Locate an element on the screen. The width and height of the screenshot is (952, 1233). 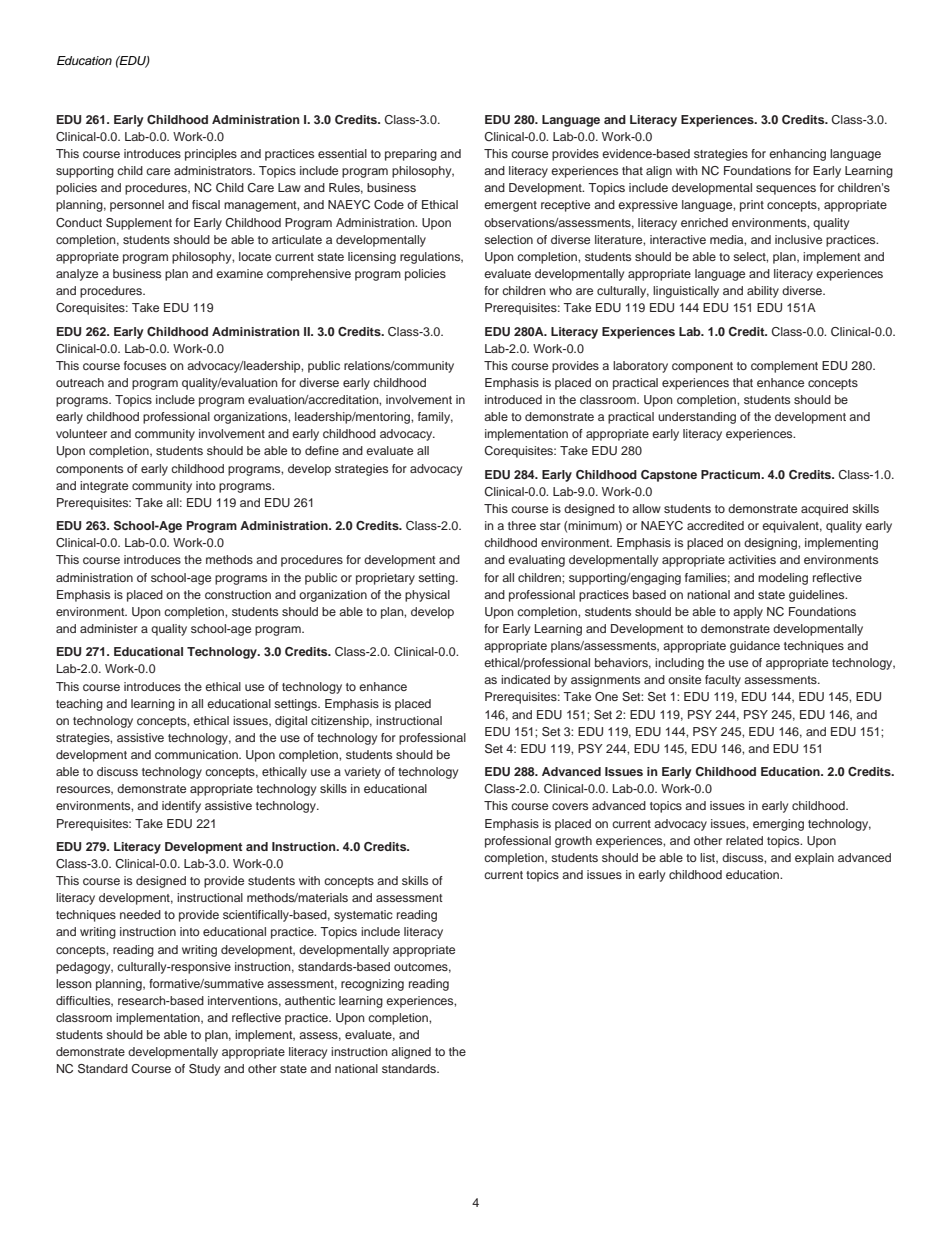
preparing is located at coordinates (411, 155).
